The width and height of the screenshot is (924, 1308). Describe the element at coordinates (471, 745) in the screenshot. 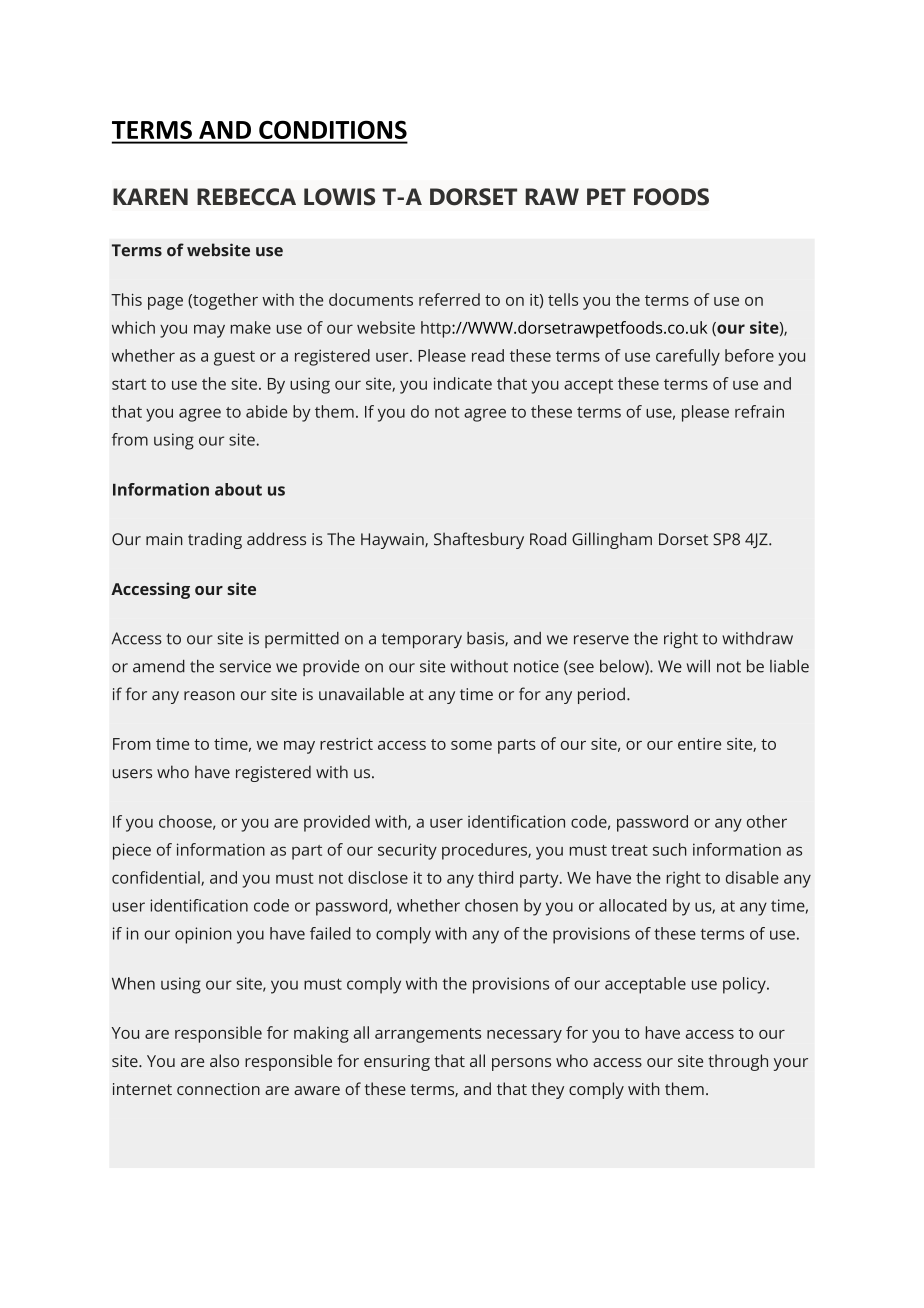

I see `some` at that location.
